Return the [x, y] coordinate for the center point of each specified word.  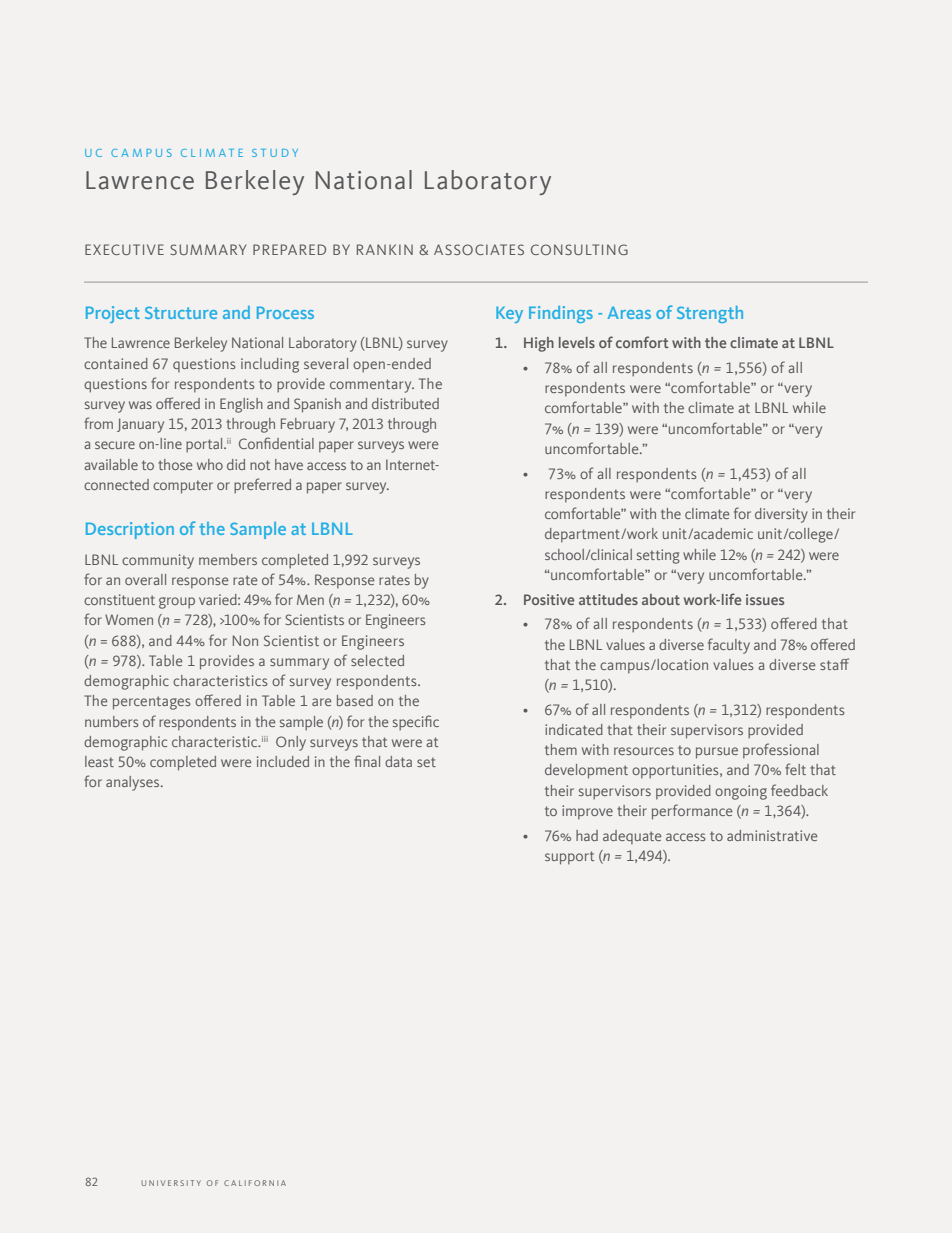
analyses [134, 783]
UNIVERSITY [171, 1183]
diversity [781, 515]
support [569, 858]
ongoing [741, 792]
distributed [405, 403]
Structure [181, 312]
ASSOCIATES [479, 249]
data [398, 761]
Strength [710, 314]
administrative [772, 835]
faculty [729, 646]
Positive [549, 599]
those [175, 464]
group [177, 603]
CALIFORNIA [255, 1183]
